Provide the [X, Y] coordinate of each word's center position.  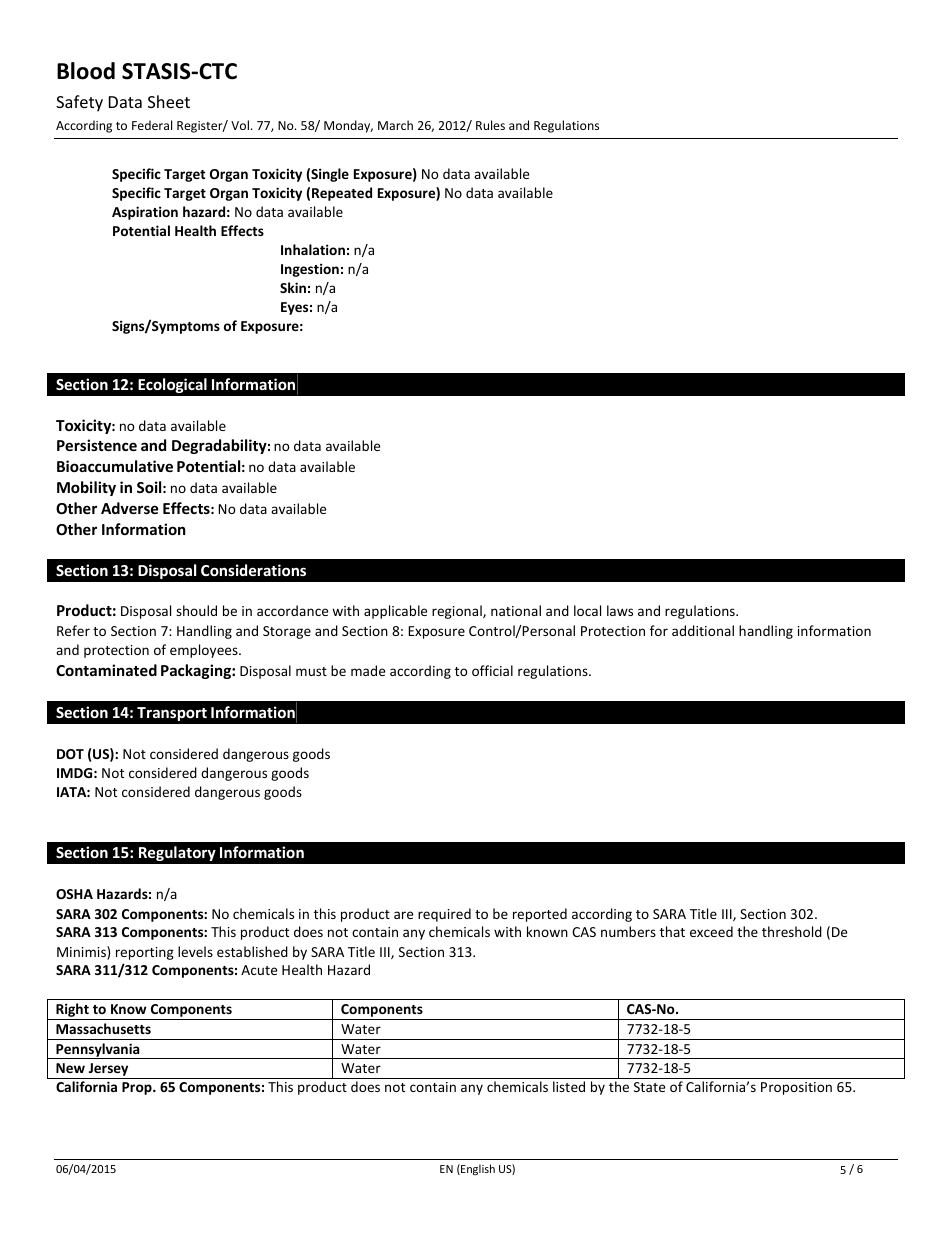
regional [458, 612]
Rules [490, 125]
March [395, 125]
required [444, 915]
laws [620, 610]
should [196, 610]
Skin [293, 287]
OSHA [74, 894]
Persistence [97, 445]
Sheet [169, 101]
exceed [711, 931]
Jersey [108, 1071]
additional [703, 630]
